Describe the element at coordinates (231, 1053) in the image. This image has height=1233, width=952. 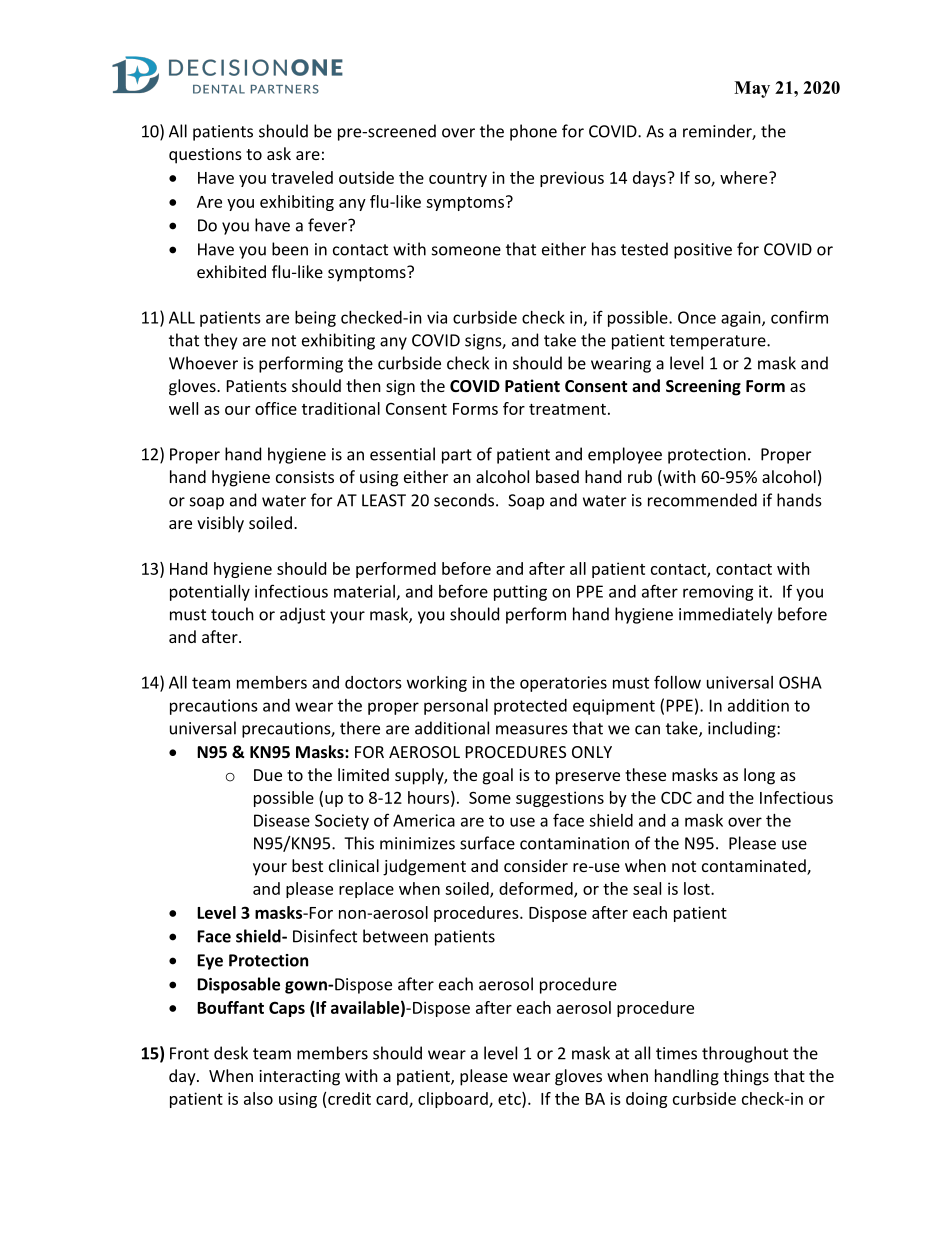
I see `desk` at that location.
